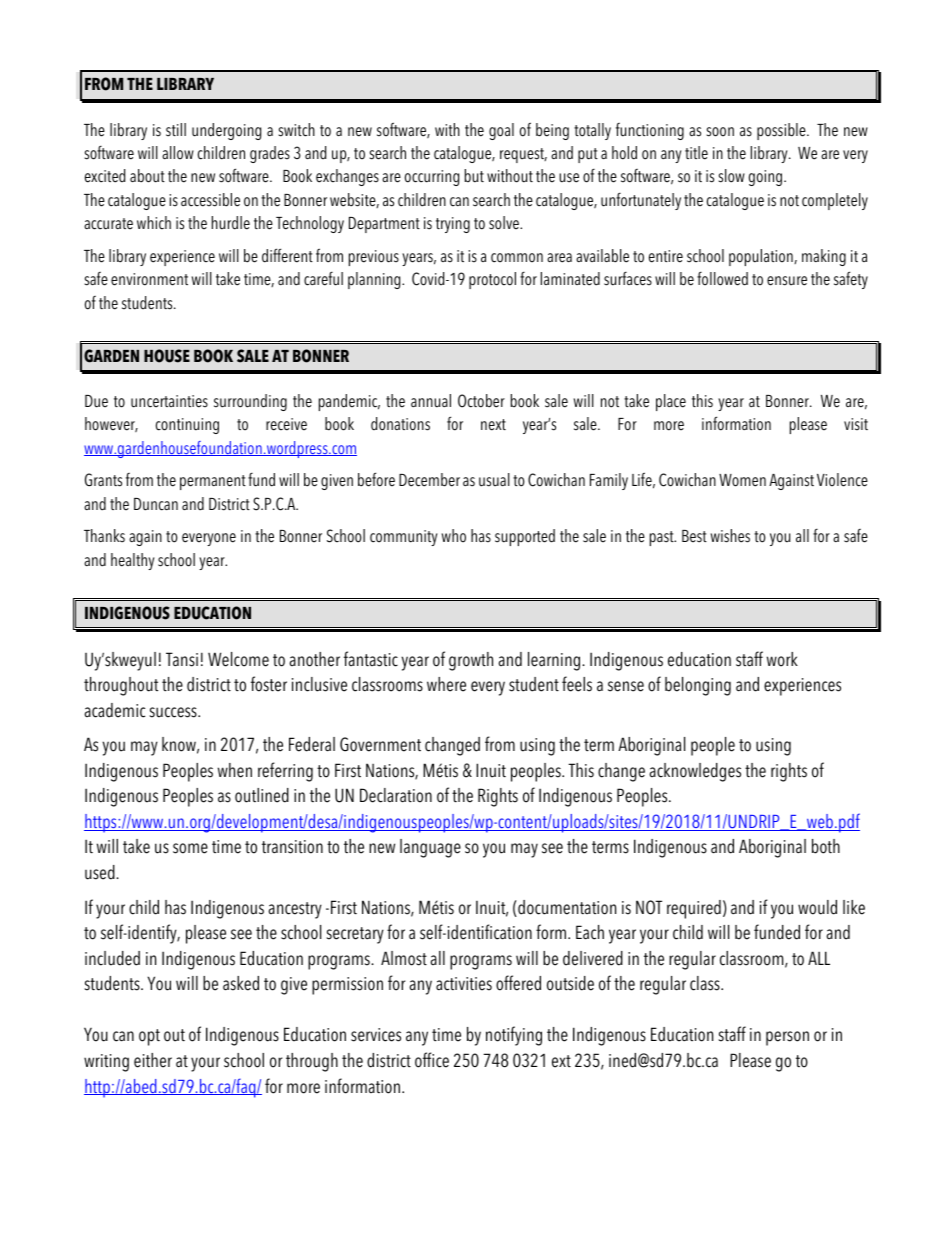 The height and width of the screenshot is (1233, 952). Describe the element at coordinates (474, 176) in the screenshot. I see `but` at that location.
